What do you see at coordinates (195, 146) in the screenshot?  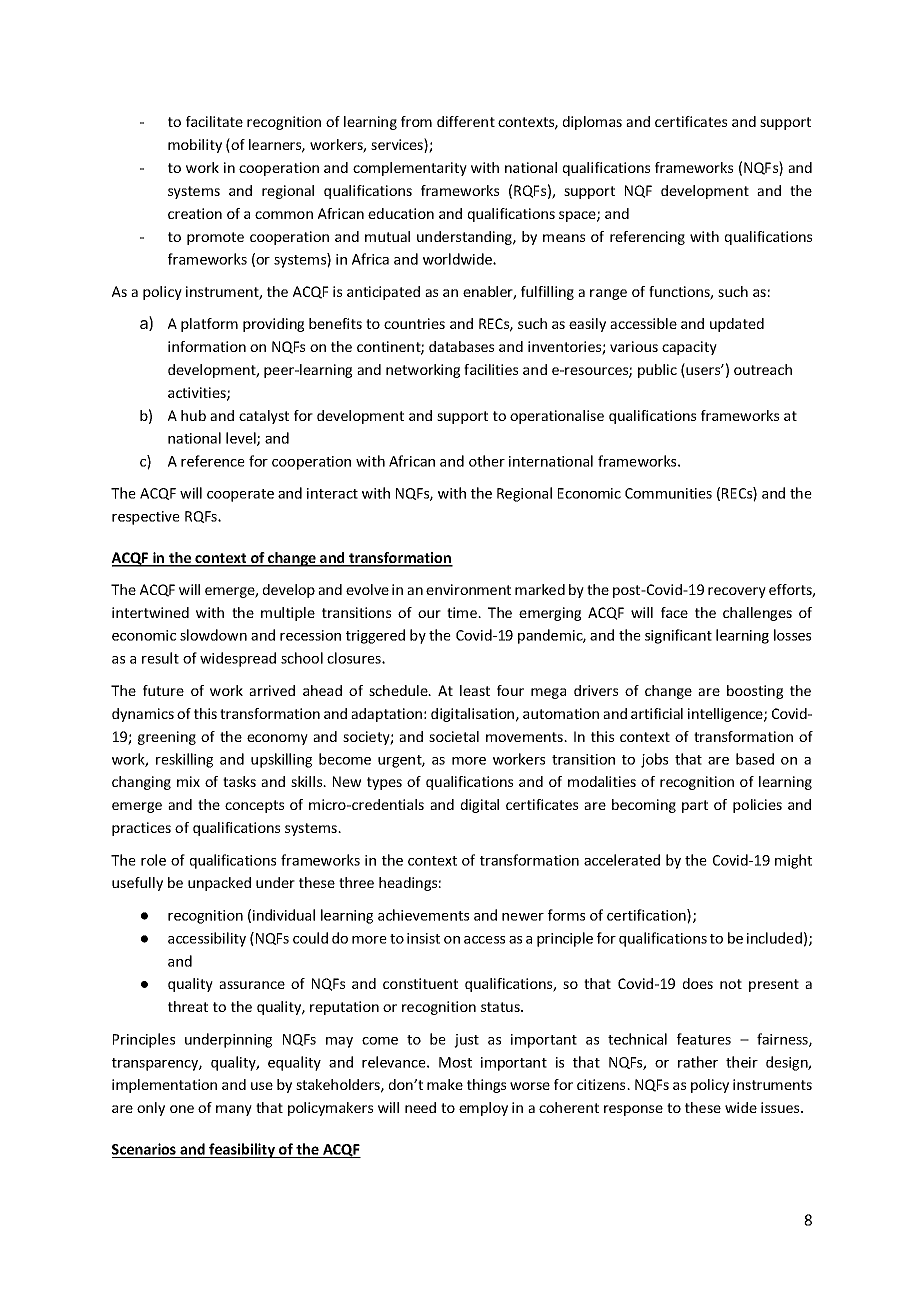 I see `mobility` at bounding box center [195, 146].
